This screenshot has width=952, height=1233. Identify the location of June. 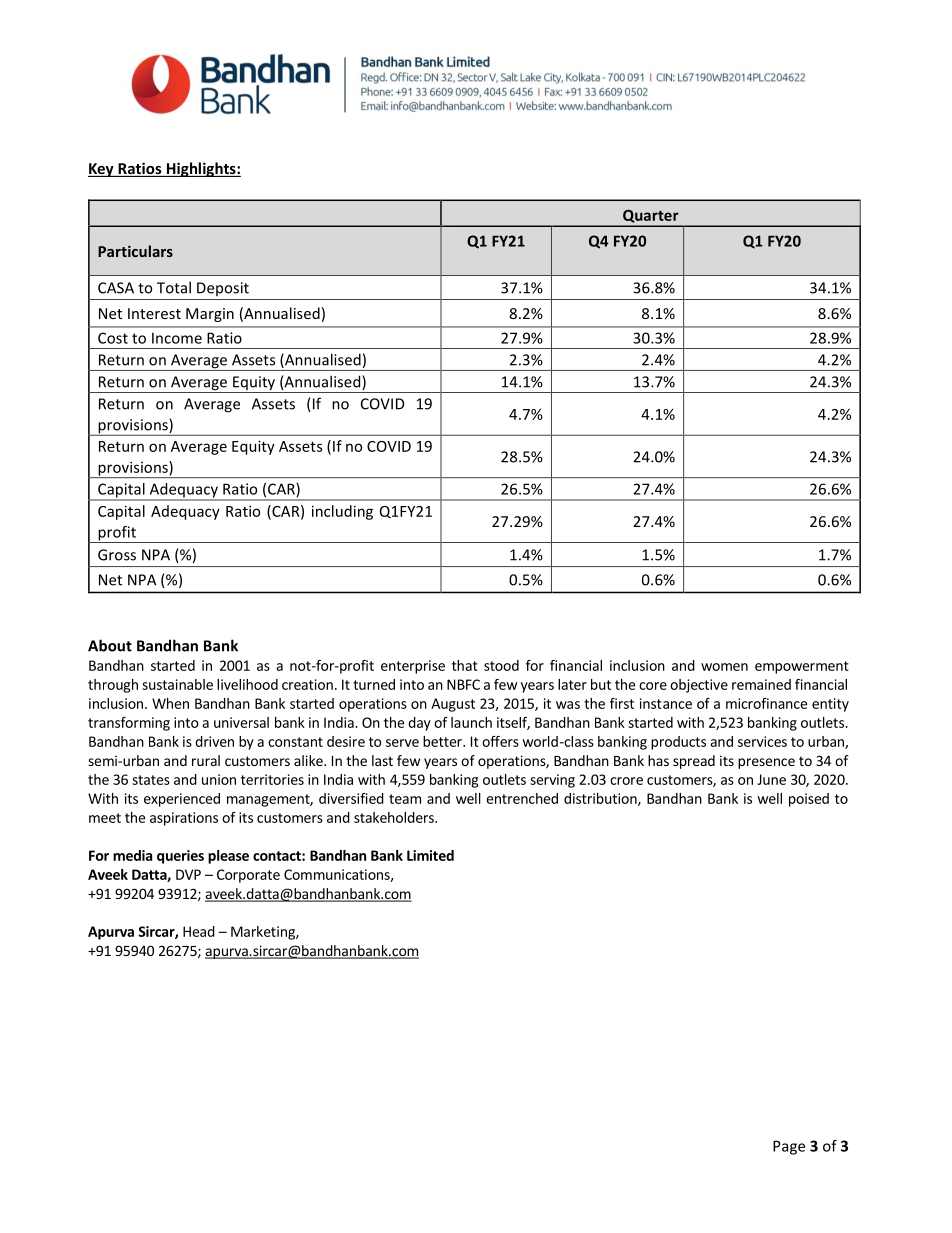
(771, 779).
